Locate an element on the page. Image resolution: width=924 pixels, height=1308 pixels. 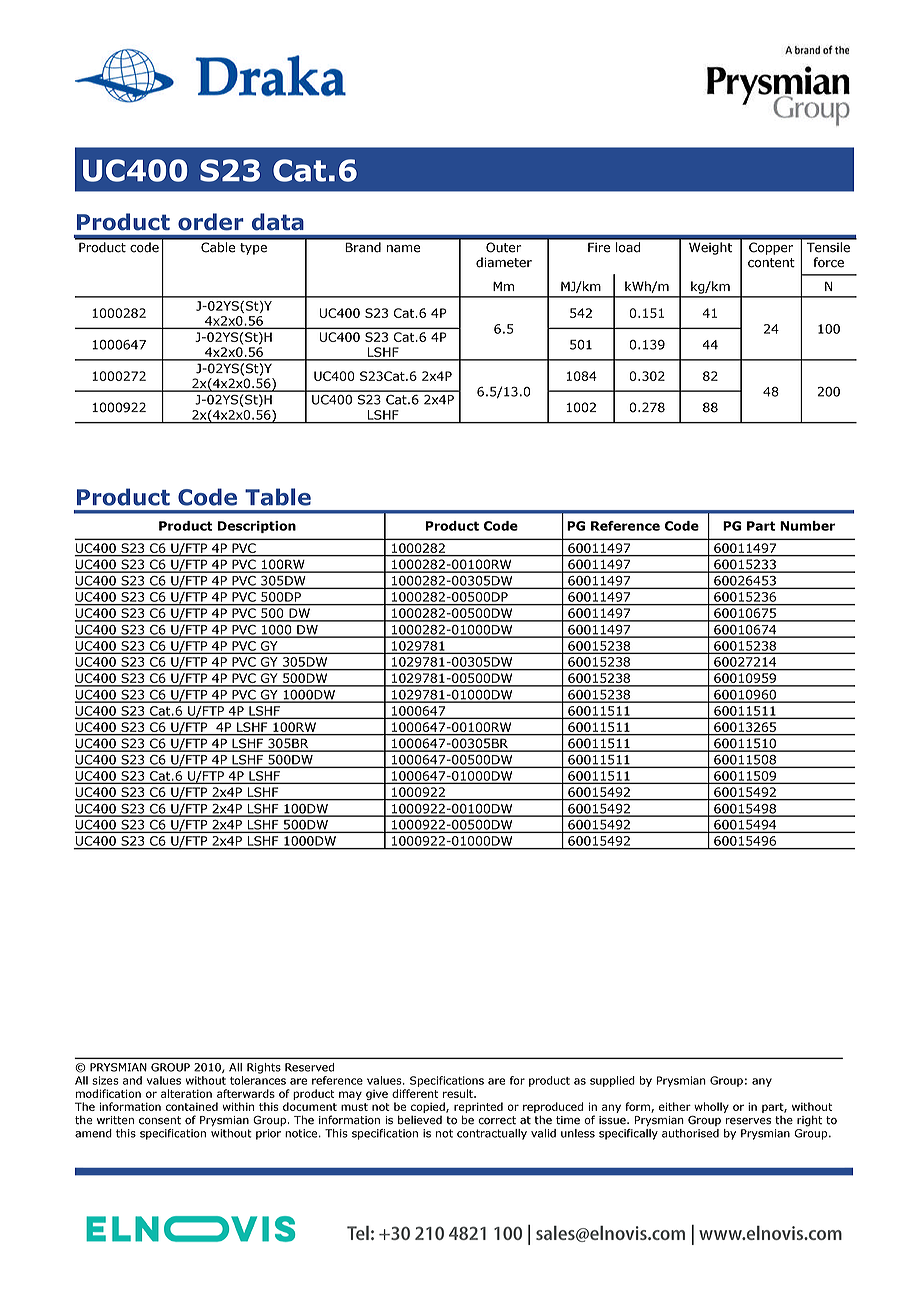
content is located at coordinates (771, 263).
